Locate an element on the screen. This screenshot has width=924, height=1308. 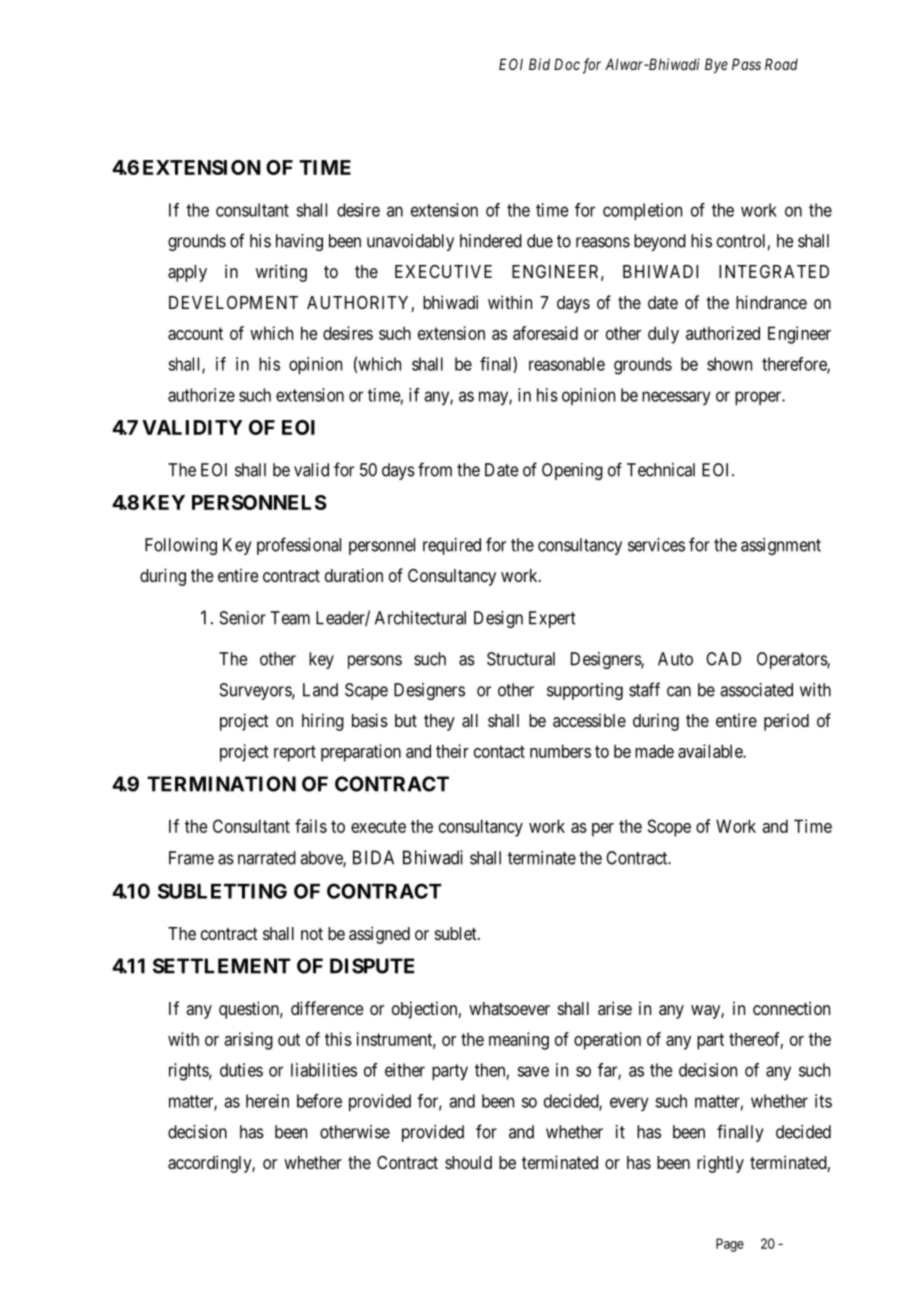
having is located at coordinates (299, 242).
